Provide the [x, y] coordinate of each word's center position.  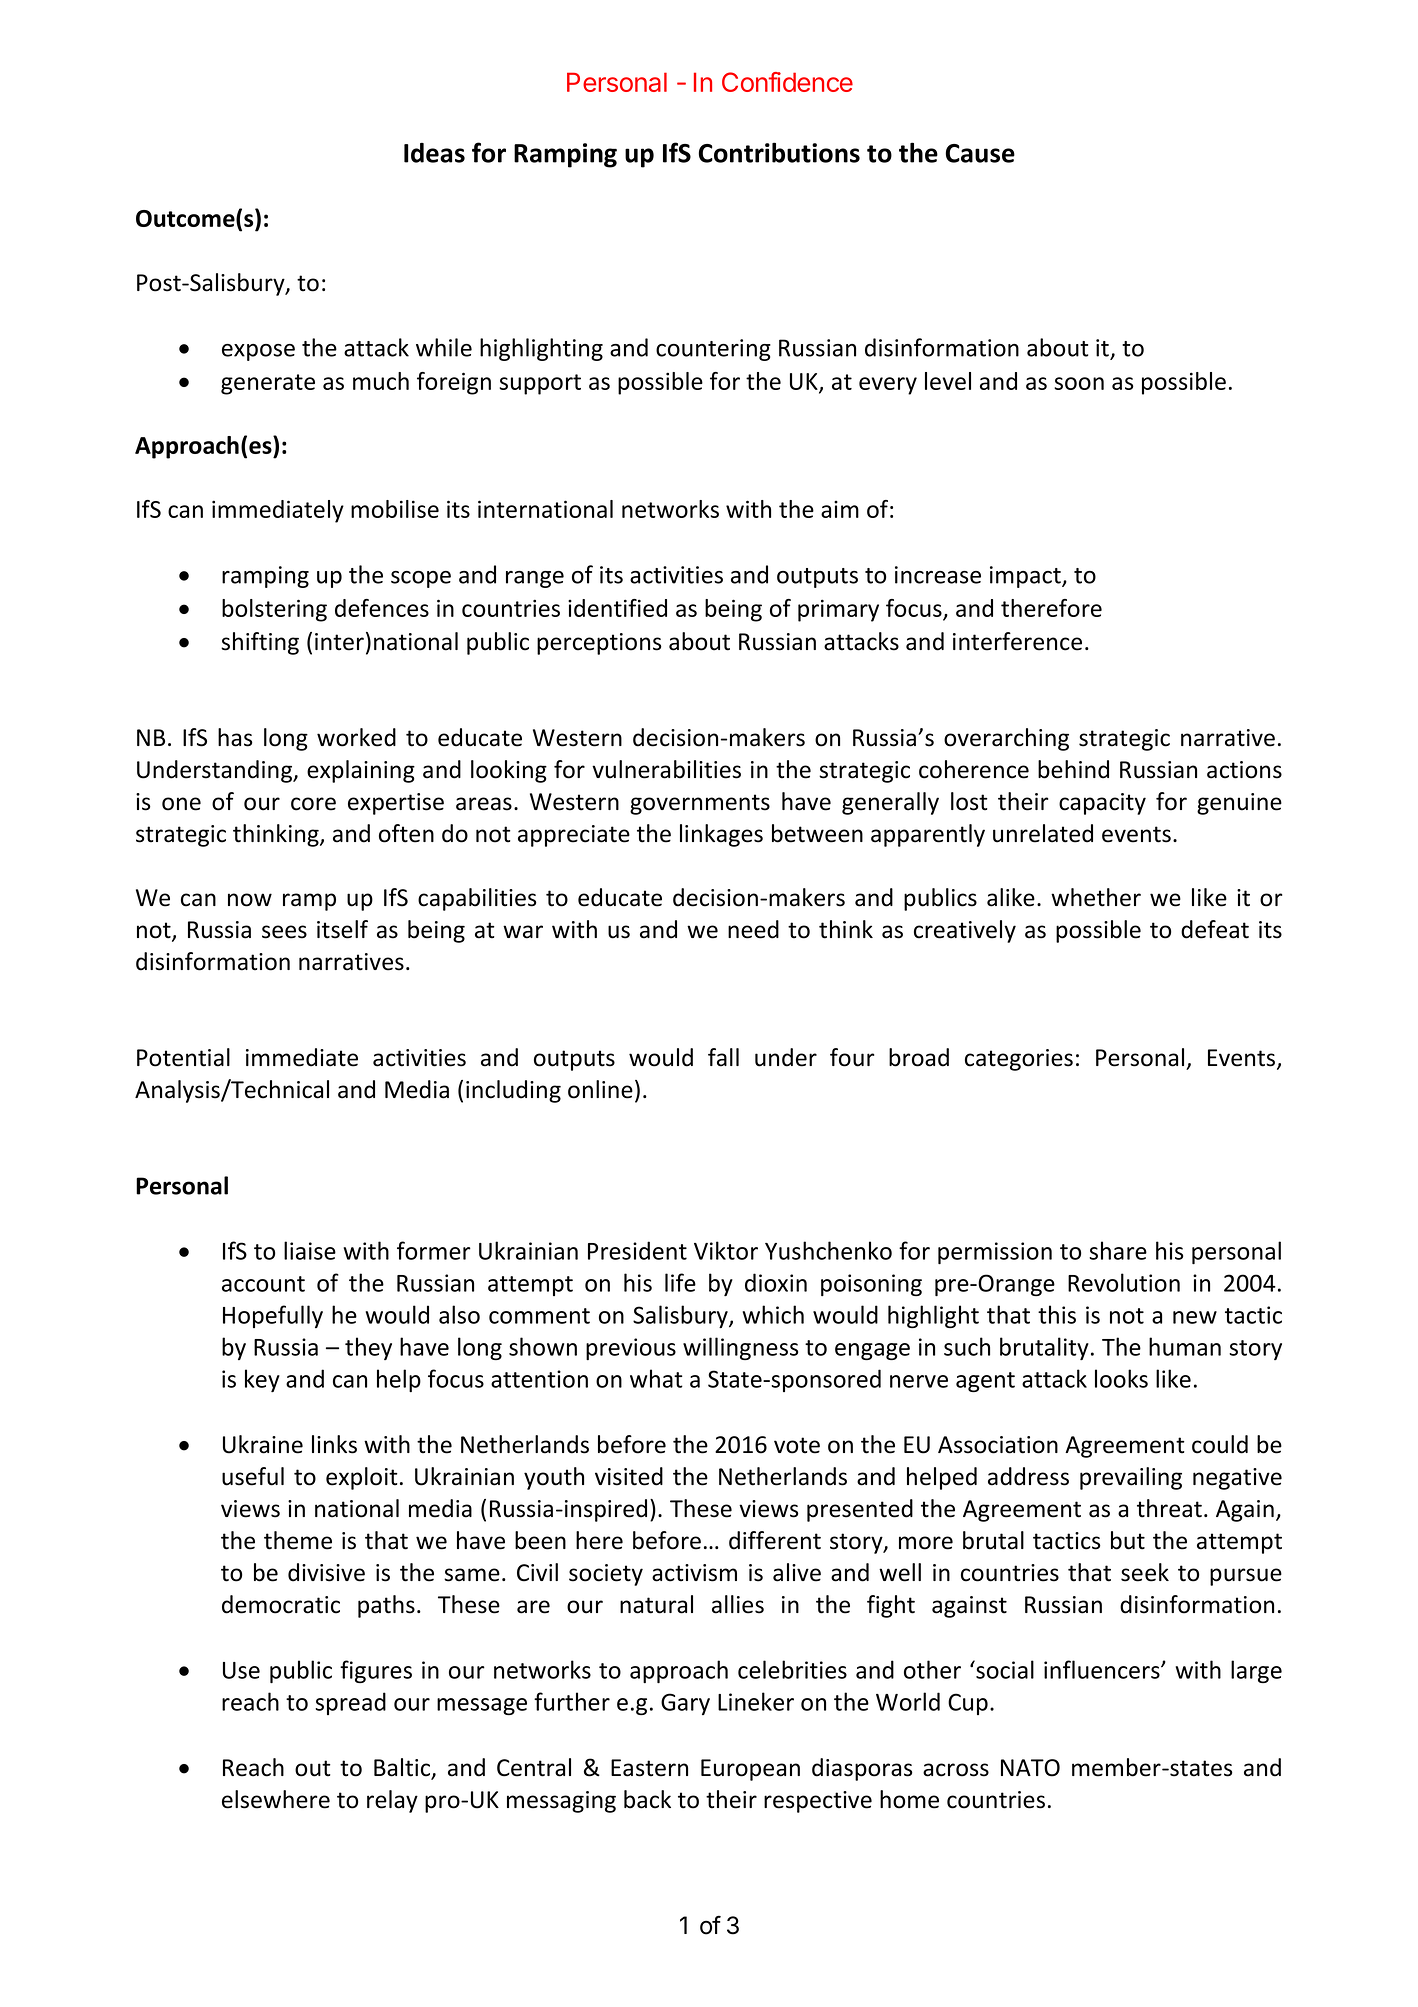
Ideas [434, 153]
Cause [980, 153]
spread [350, 1703]
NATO [1030, 1768]
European [750, 1770]
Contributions [779, 152]
